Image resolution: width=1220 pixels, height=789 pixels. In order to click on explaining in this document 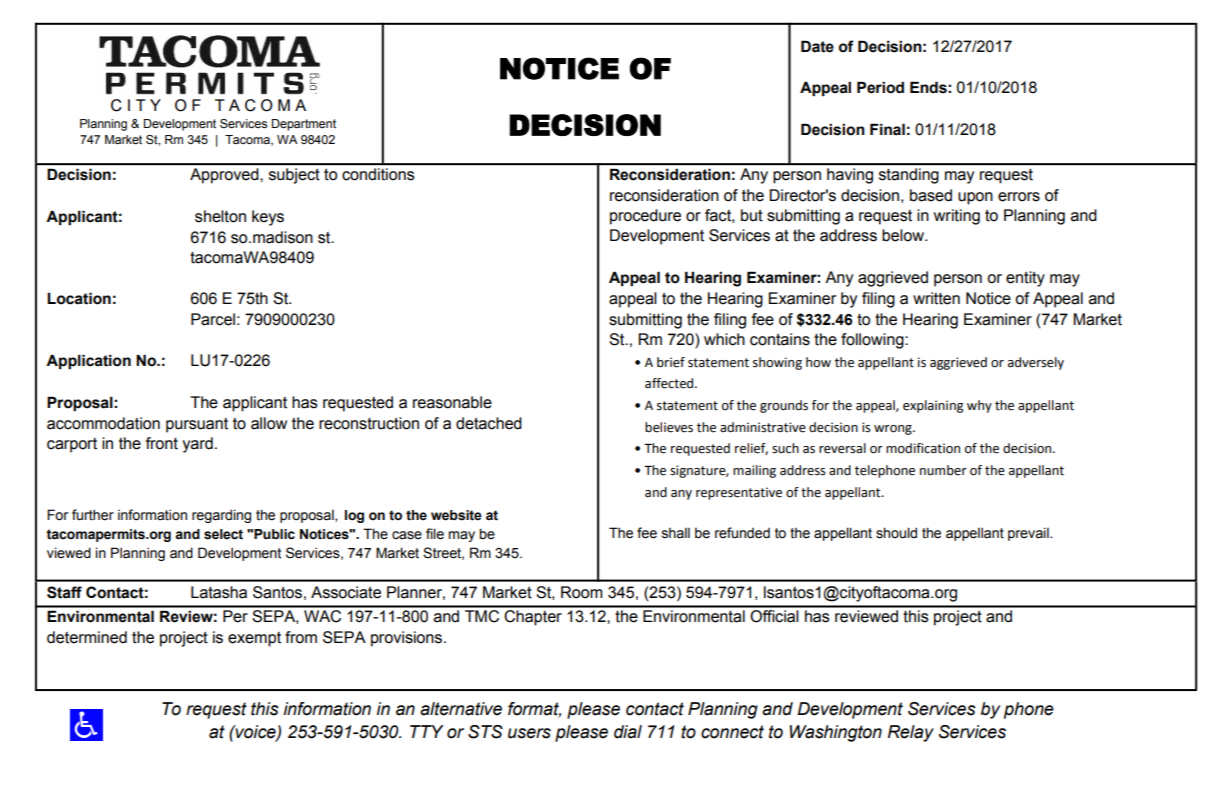, I will do `click(933, 406)`.
